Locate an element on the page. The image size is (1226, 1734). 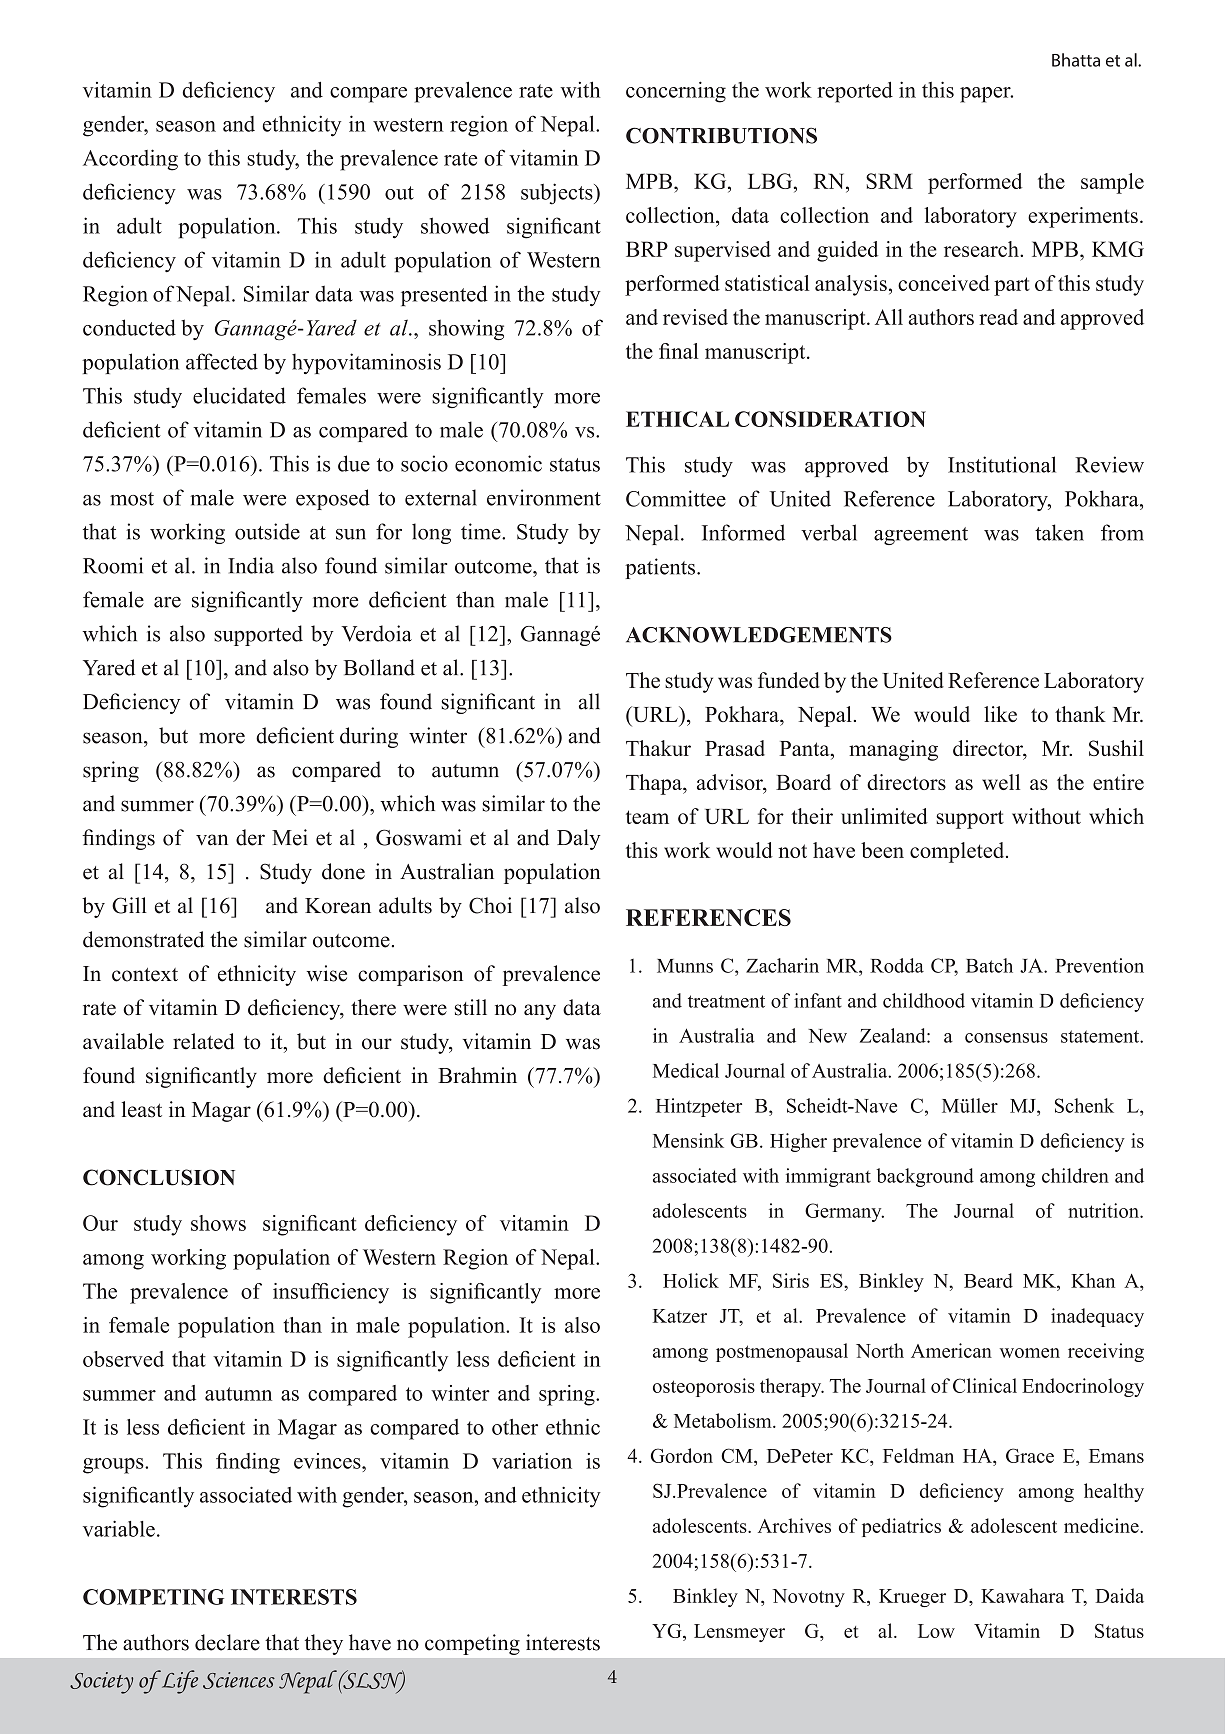
related is located at coordinates (203, 1041).
